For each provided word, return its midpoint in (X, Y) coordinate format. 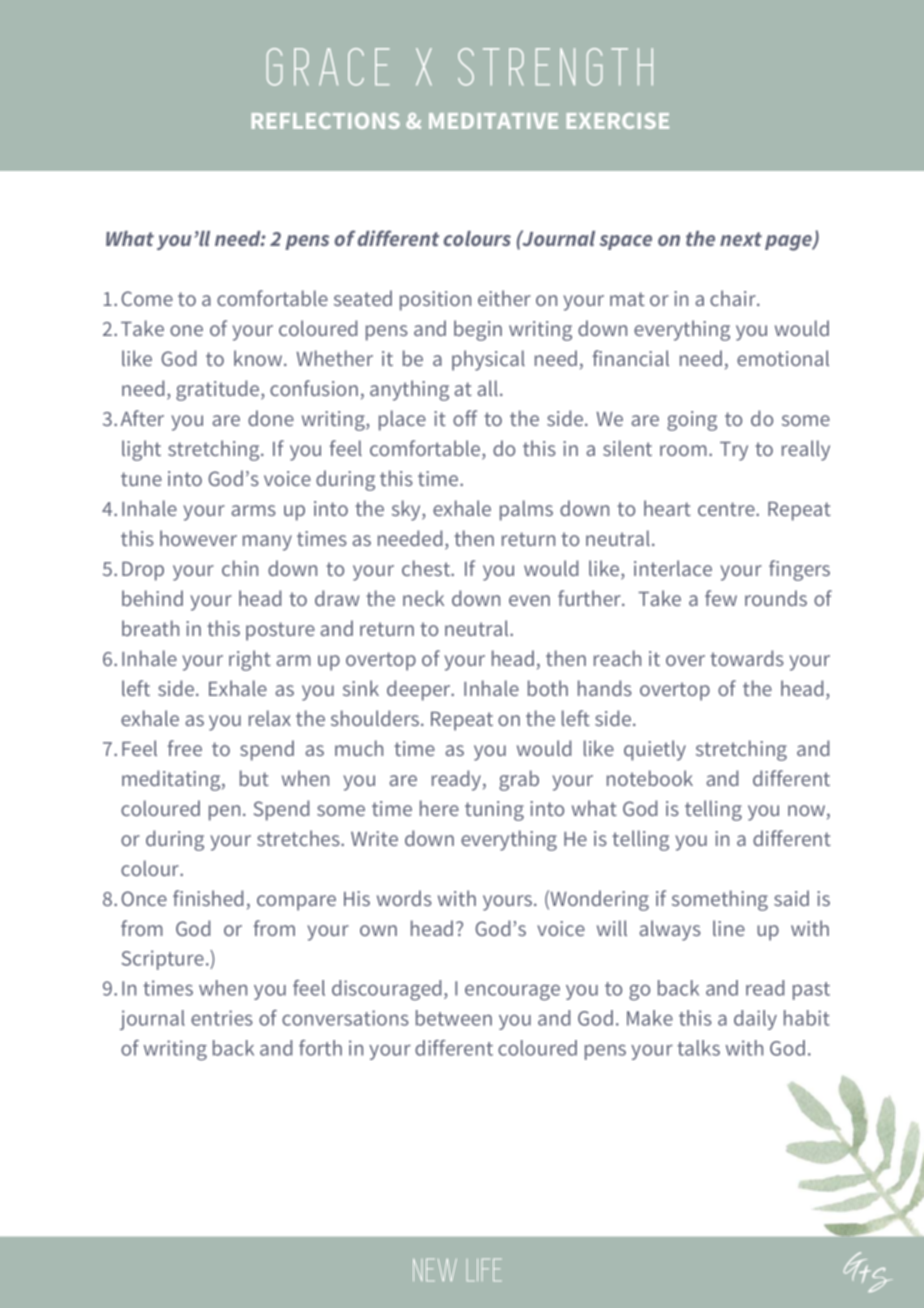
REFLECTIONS (326, 121)
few (721, 598)
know (259, 358)
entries (222, 1018)
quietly (655, 750)
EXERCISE (618, 121)
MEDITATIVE (493, 121)
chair (734, 298)
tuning (494, 811)
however (198, 538)
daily (755, 1020)
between (454, 1018)
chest (427, 568)
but (254, 778)
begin (478, 330)
